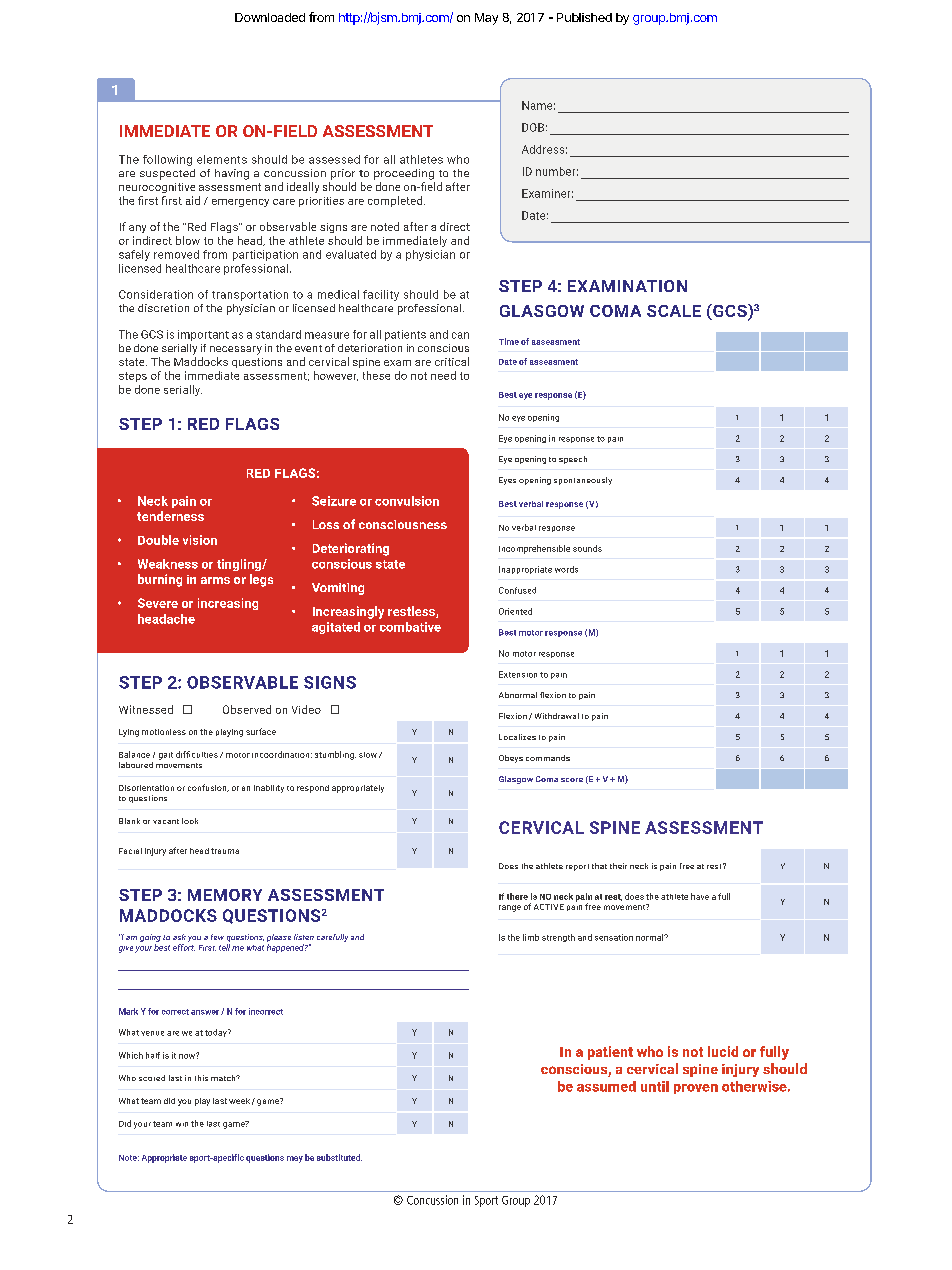 This screenshot has width=952, height=1270. I want to click on combative, so click(410, 627).
